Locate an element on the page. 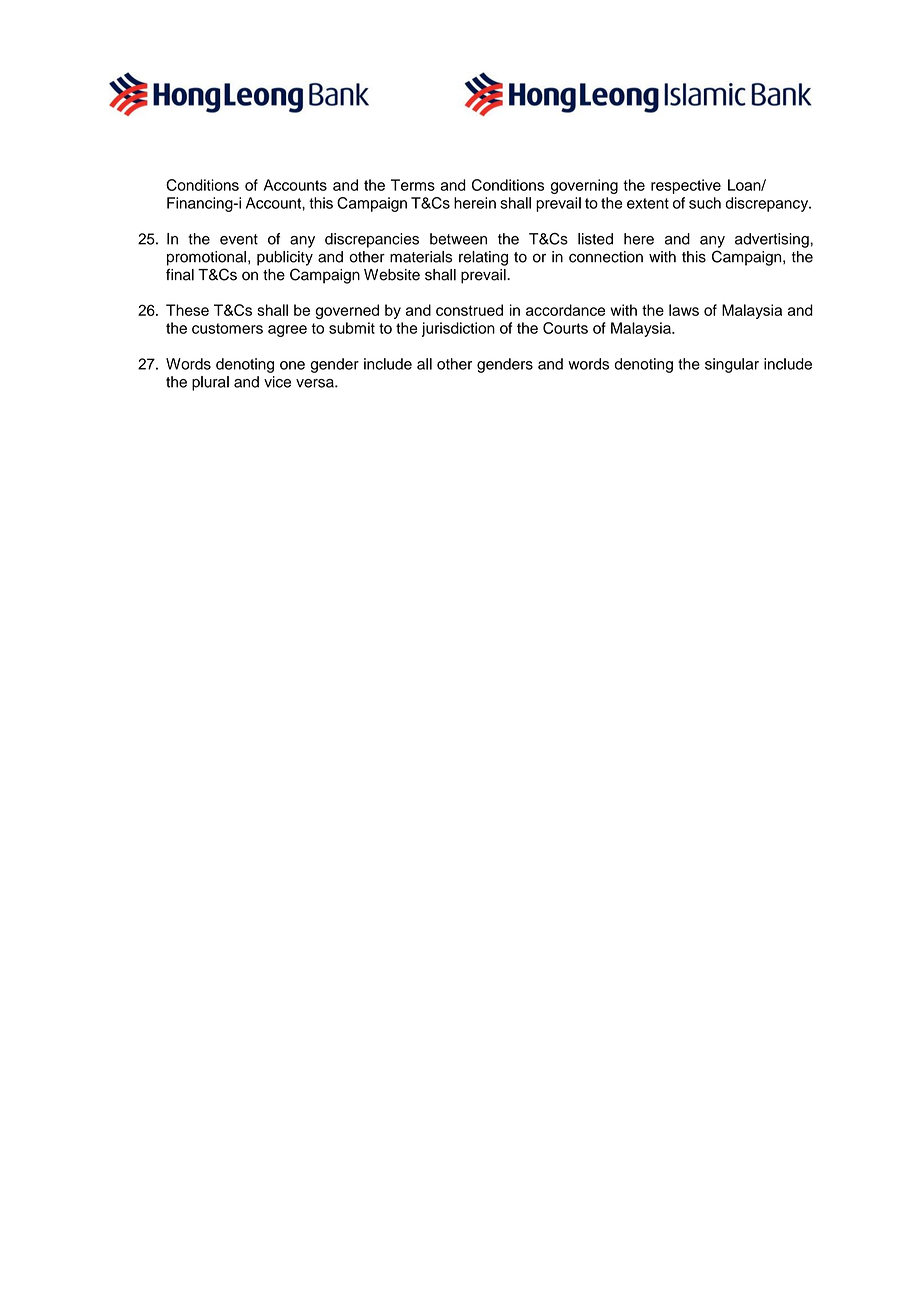 This image has height=1309, width=924. Terms is located at coordinates (413, 185).
